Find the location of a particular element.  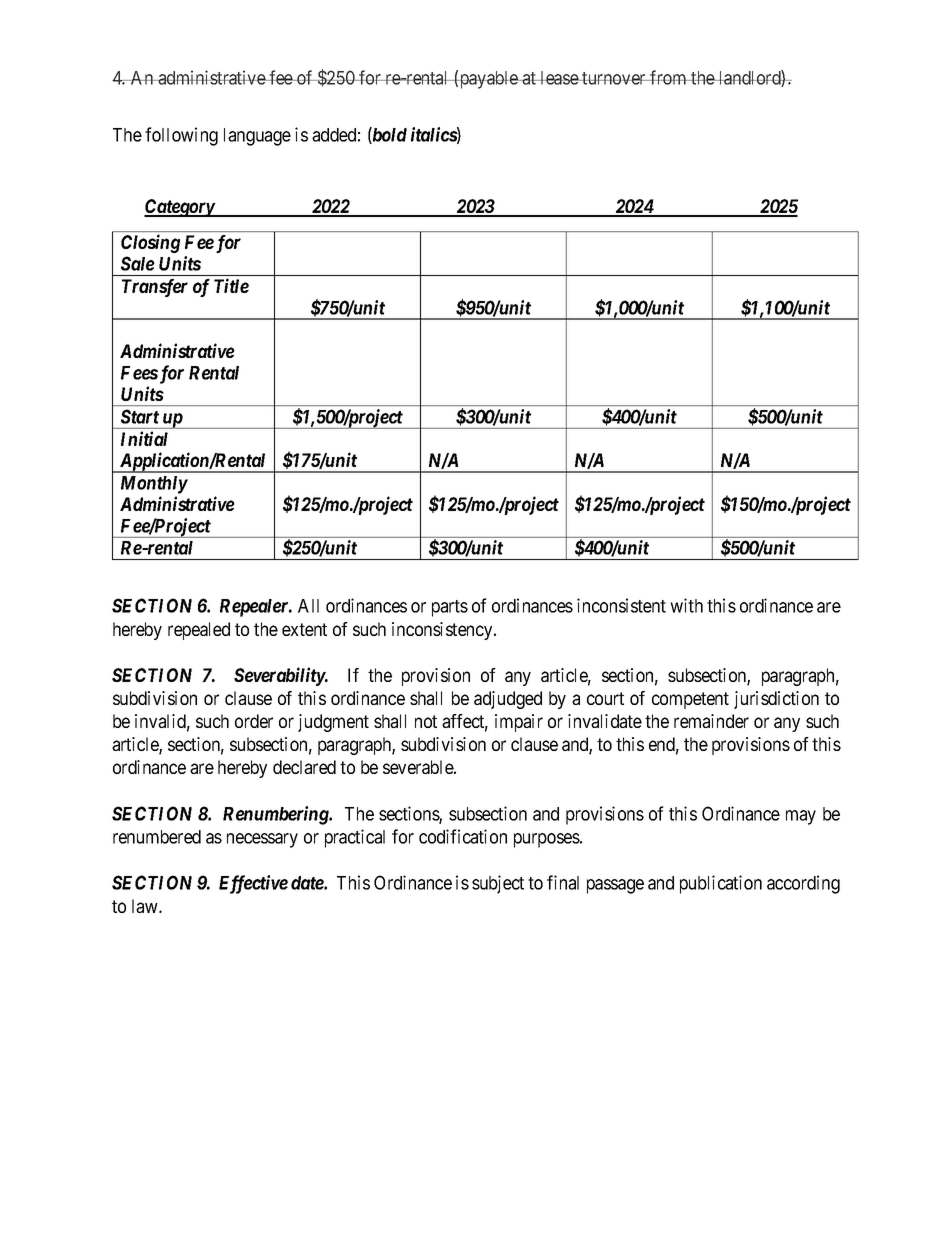

with is located at coordinates (686, 605).
